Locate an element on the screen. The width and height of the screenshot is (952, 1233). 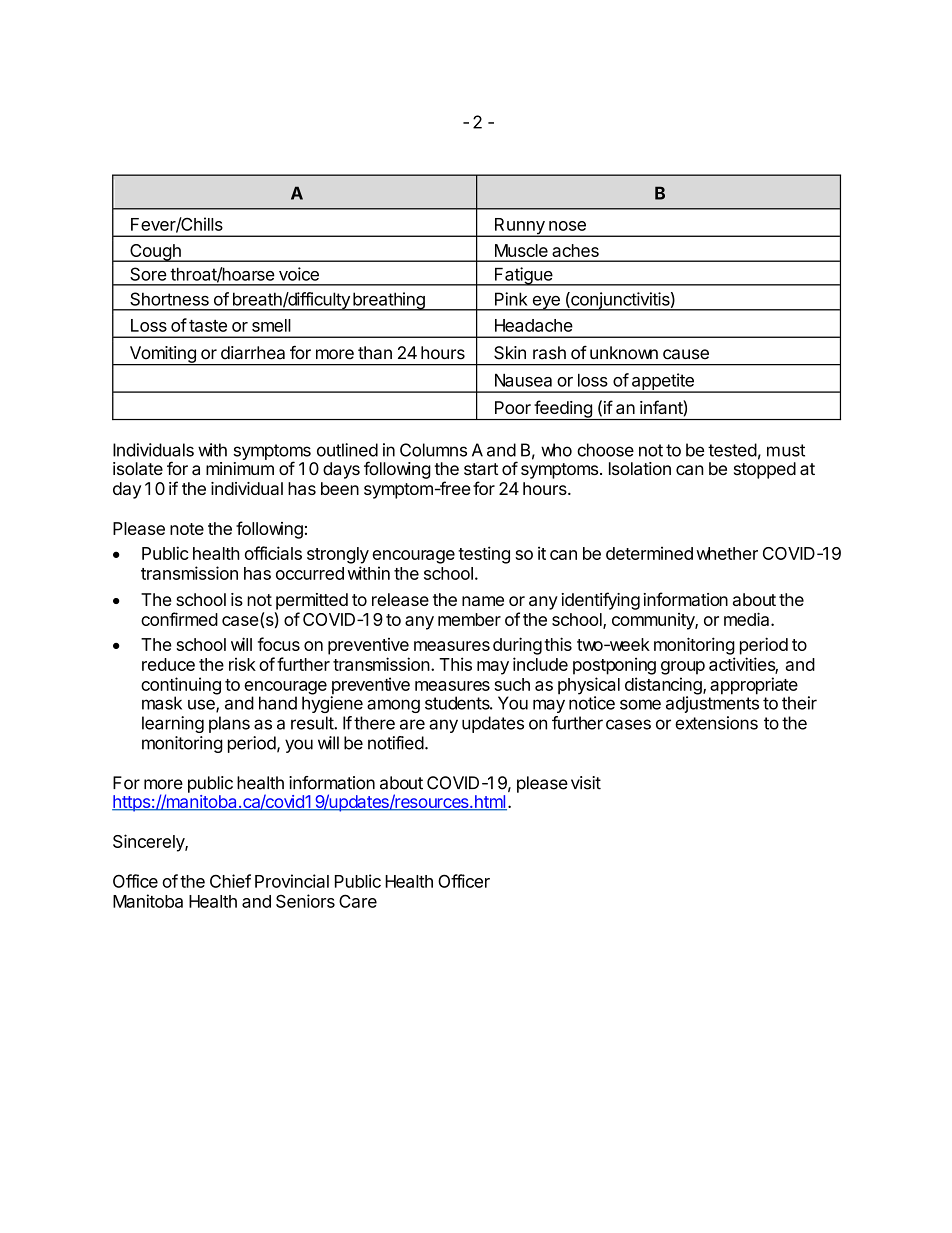
Care is located at coordinates (358, 901).
